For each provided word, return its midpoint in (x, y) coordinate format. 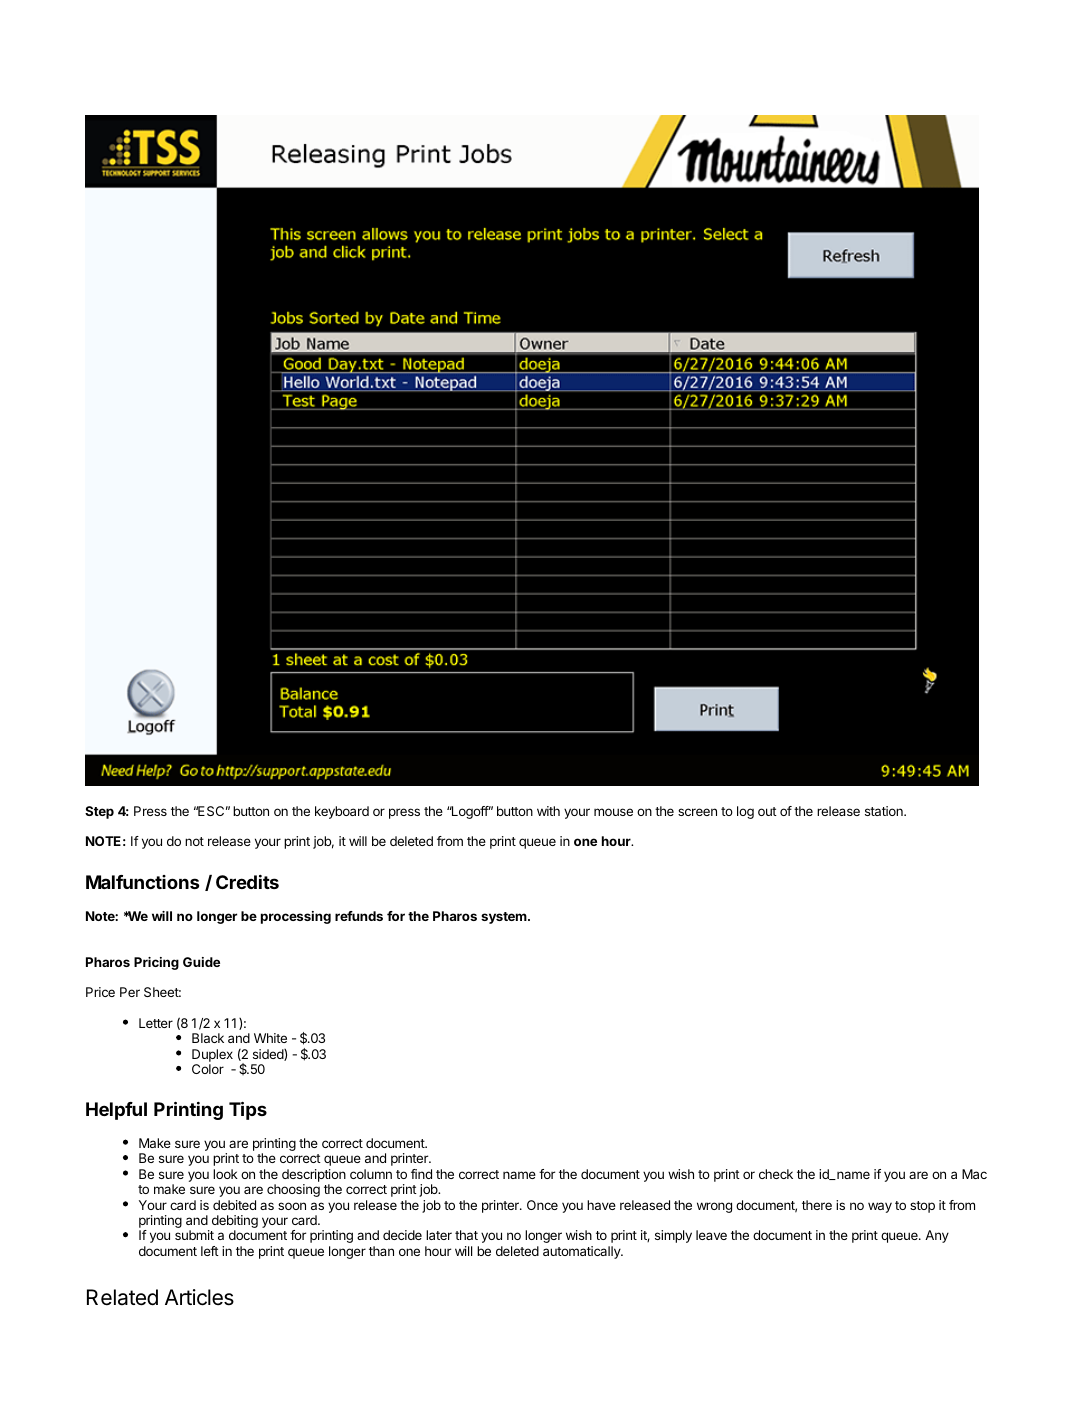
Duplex (212, 1055)
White (270, 1038)
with (548, 811)
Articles (199, 1297)
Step (99, 812)
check (776, 1174)
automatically (582, 1252)
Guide (201, 962)
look (225, 1174)
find (421, 1174)
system (505, 918)
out (767, 811)
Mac (974, 1174)
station (885, 811)
